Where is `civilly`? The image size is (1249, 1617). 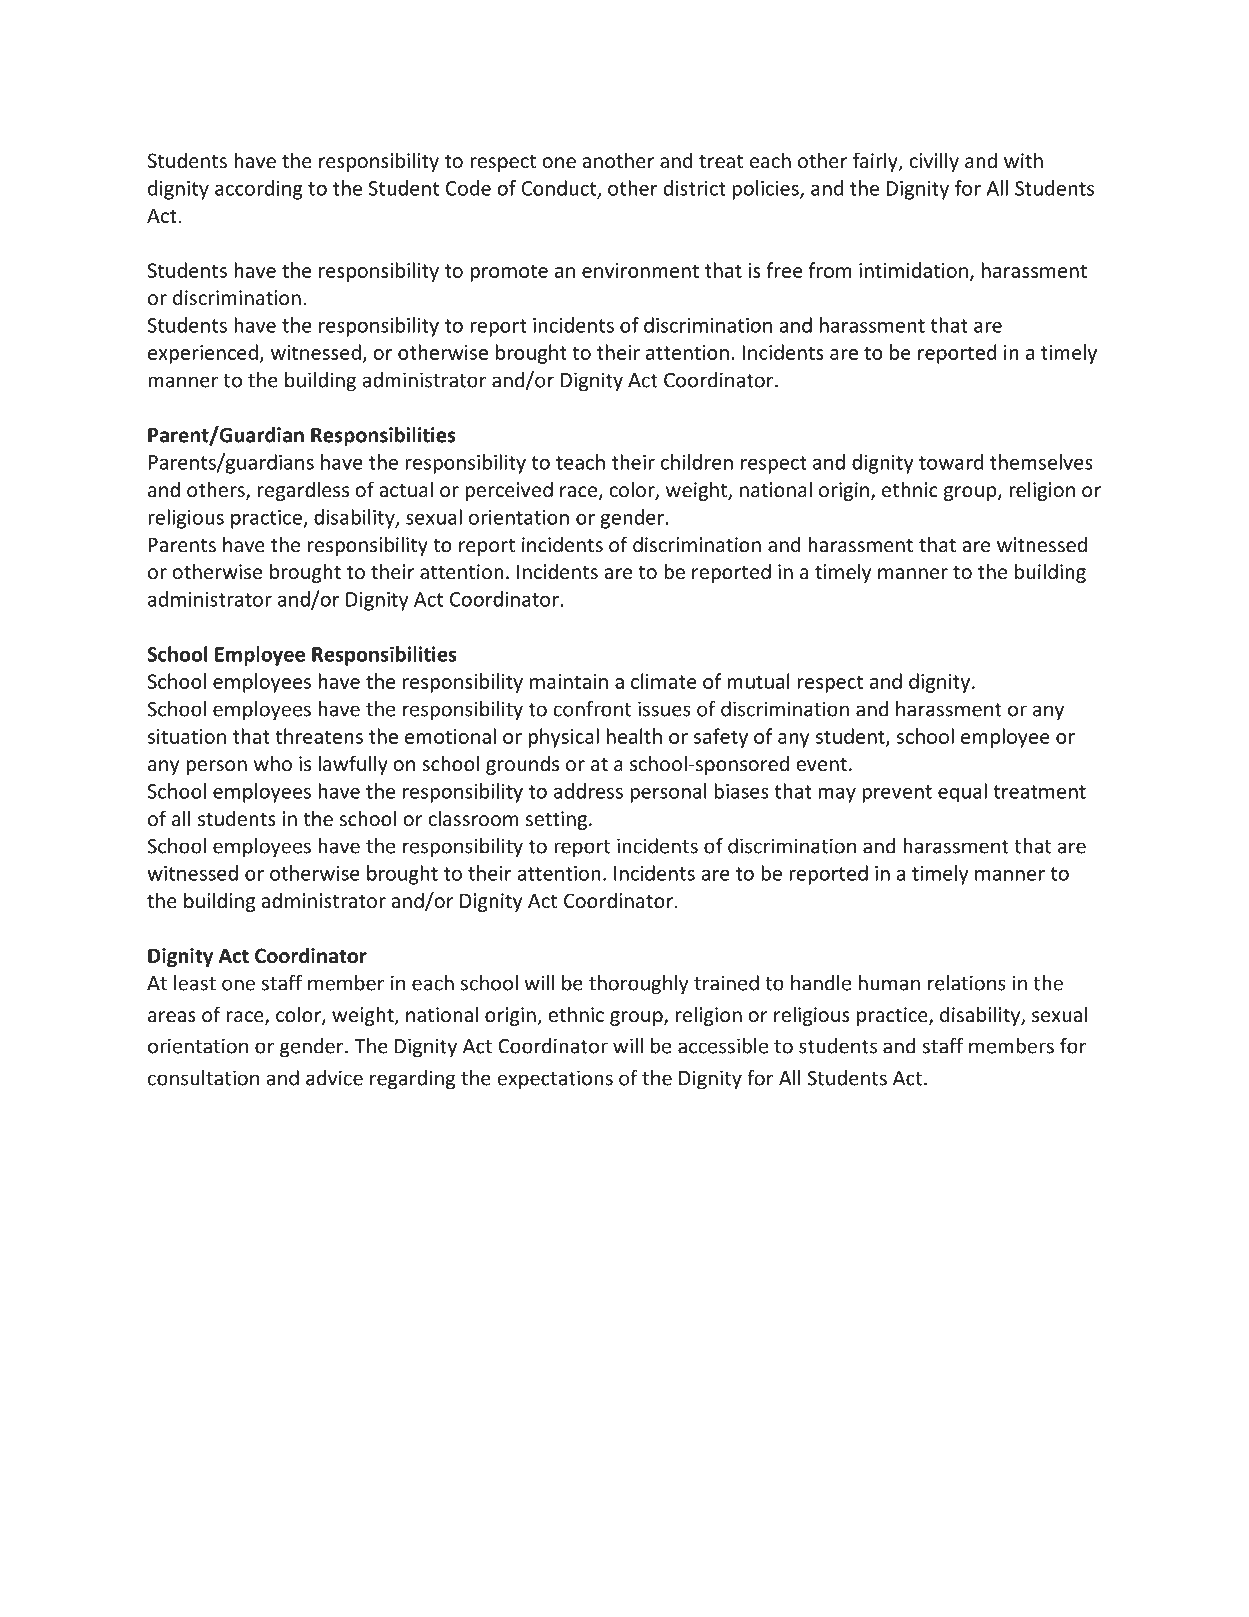
civilly is located at coordinates (934, 162).
